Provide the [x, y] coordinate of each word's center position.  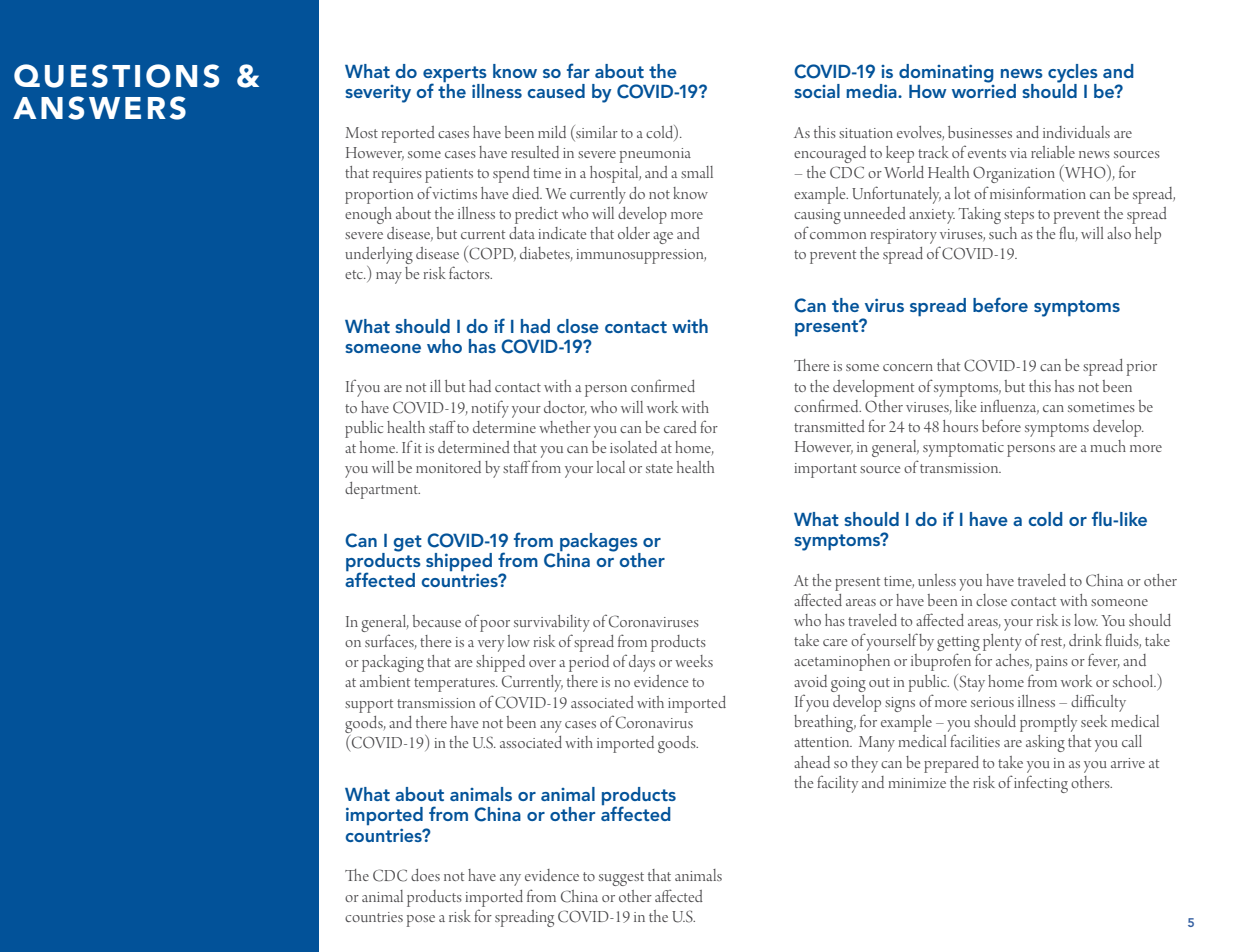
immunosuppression [641, 256]
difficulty [1098, 703]
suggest [621, 879]
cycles [1073, 74]
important [825, 470]
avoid [810, 681]
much [1108, 446]
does [425, 875]
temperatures [455, 685]
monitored [448, 467]
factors [470, 272]
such [1003, 233]
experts [455, 75]
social [817, 91]
